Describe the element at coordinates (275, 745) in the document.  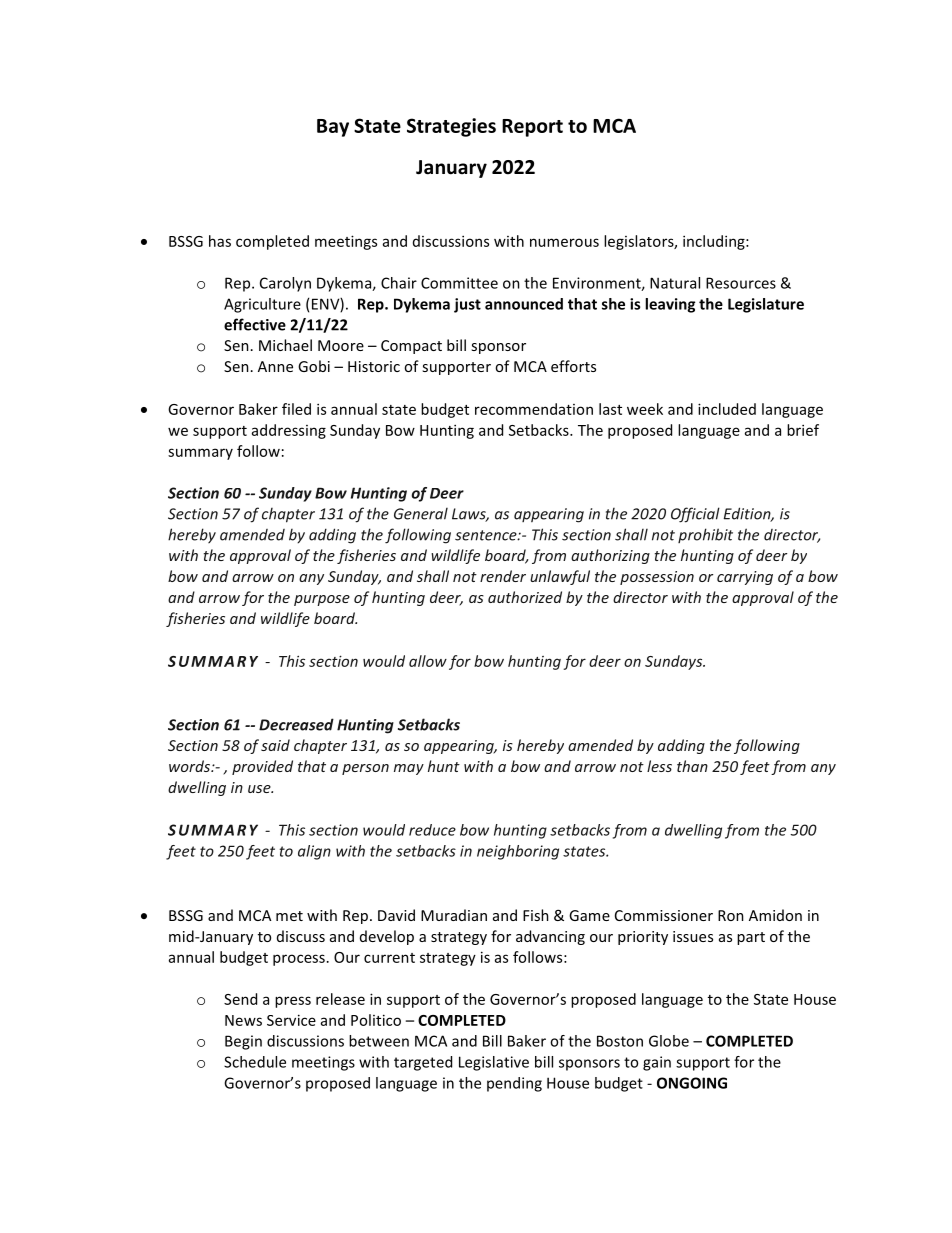
I see `said` at that location.
